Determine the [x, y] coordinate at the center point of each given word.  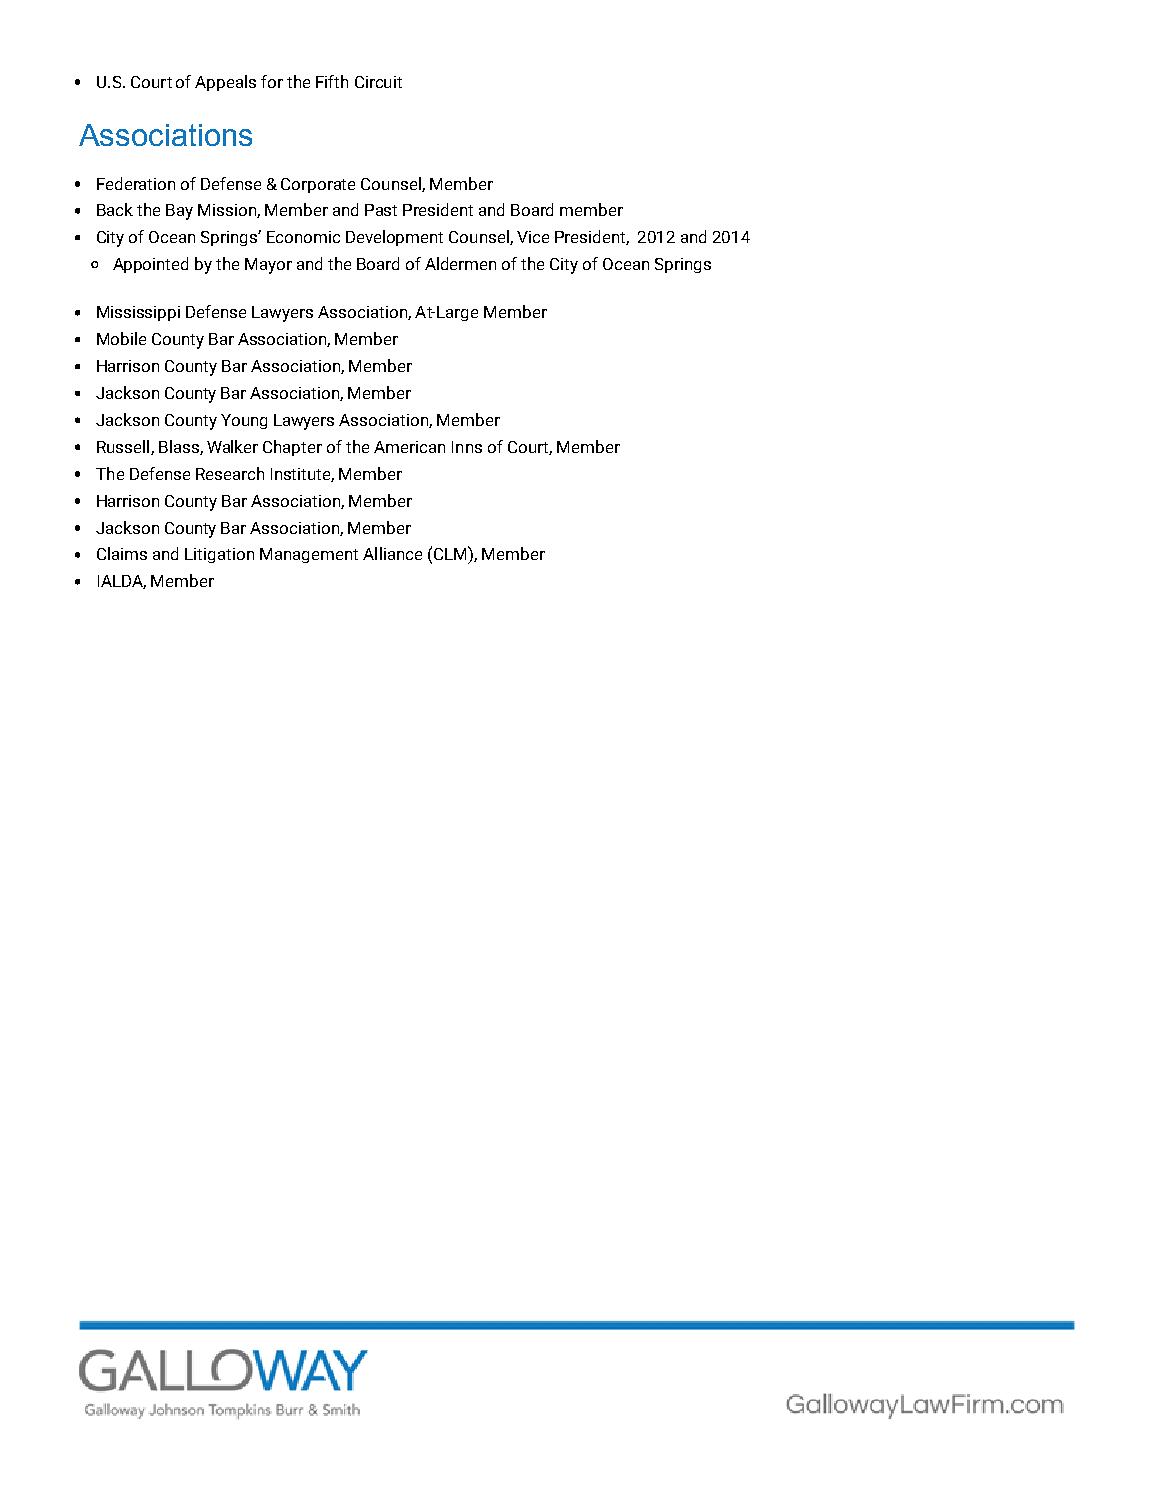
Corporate [318, 185]
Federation [136, 183]
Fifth [332, 81]
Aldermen [460, 263]
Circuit [378, 82]
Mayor [268, 266]
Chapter [292, 448]
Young [244, 421]
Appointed [150, 265]
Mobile [121, 338]
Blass [180, 447]
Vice [533, 237]
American [409, 447]
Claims [122, 553]
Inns [467, 447]
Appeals [225, 83]
